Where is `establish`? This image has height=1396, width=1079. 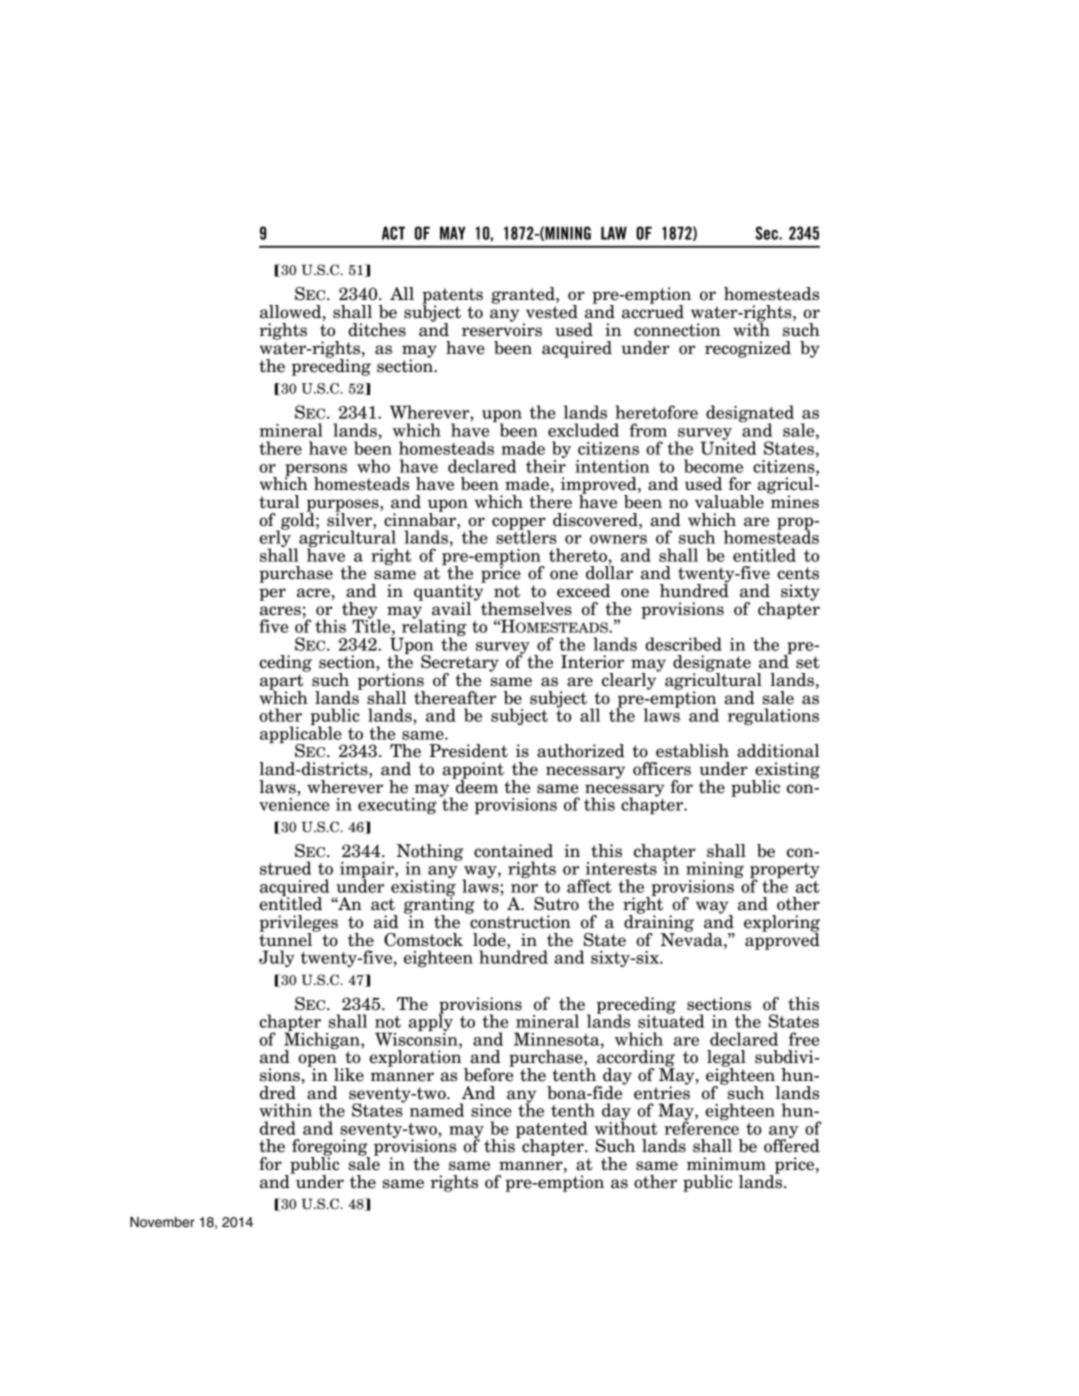 establish is located at coordinates (692, 751).
